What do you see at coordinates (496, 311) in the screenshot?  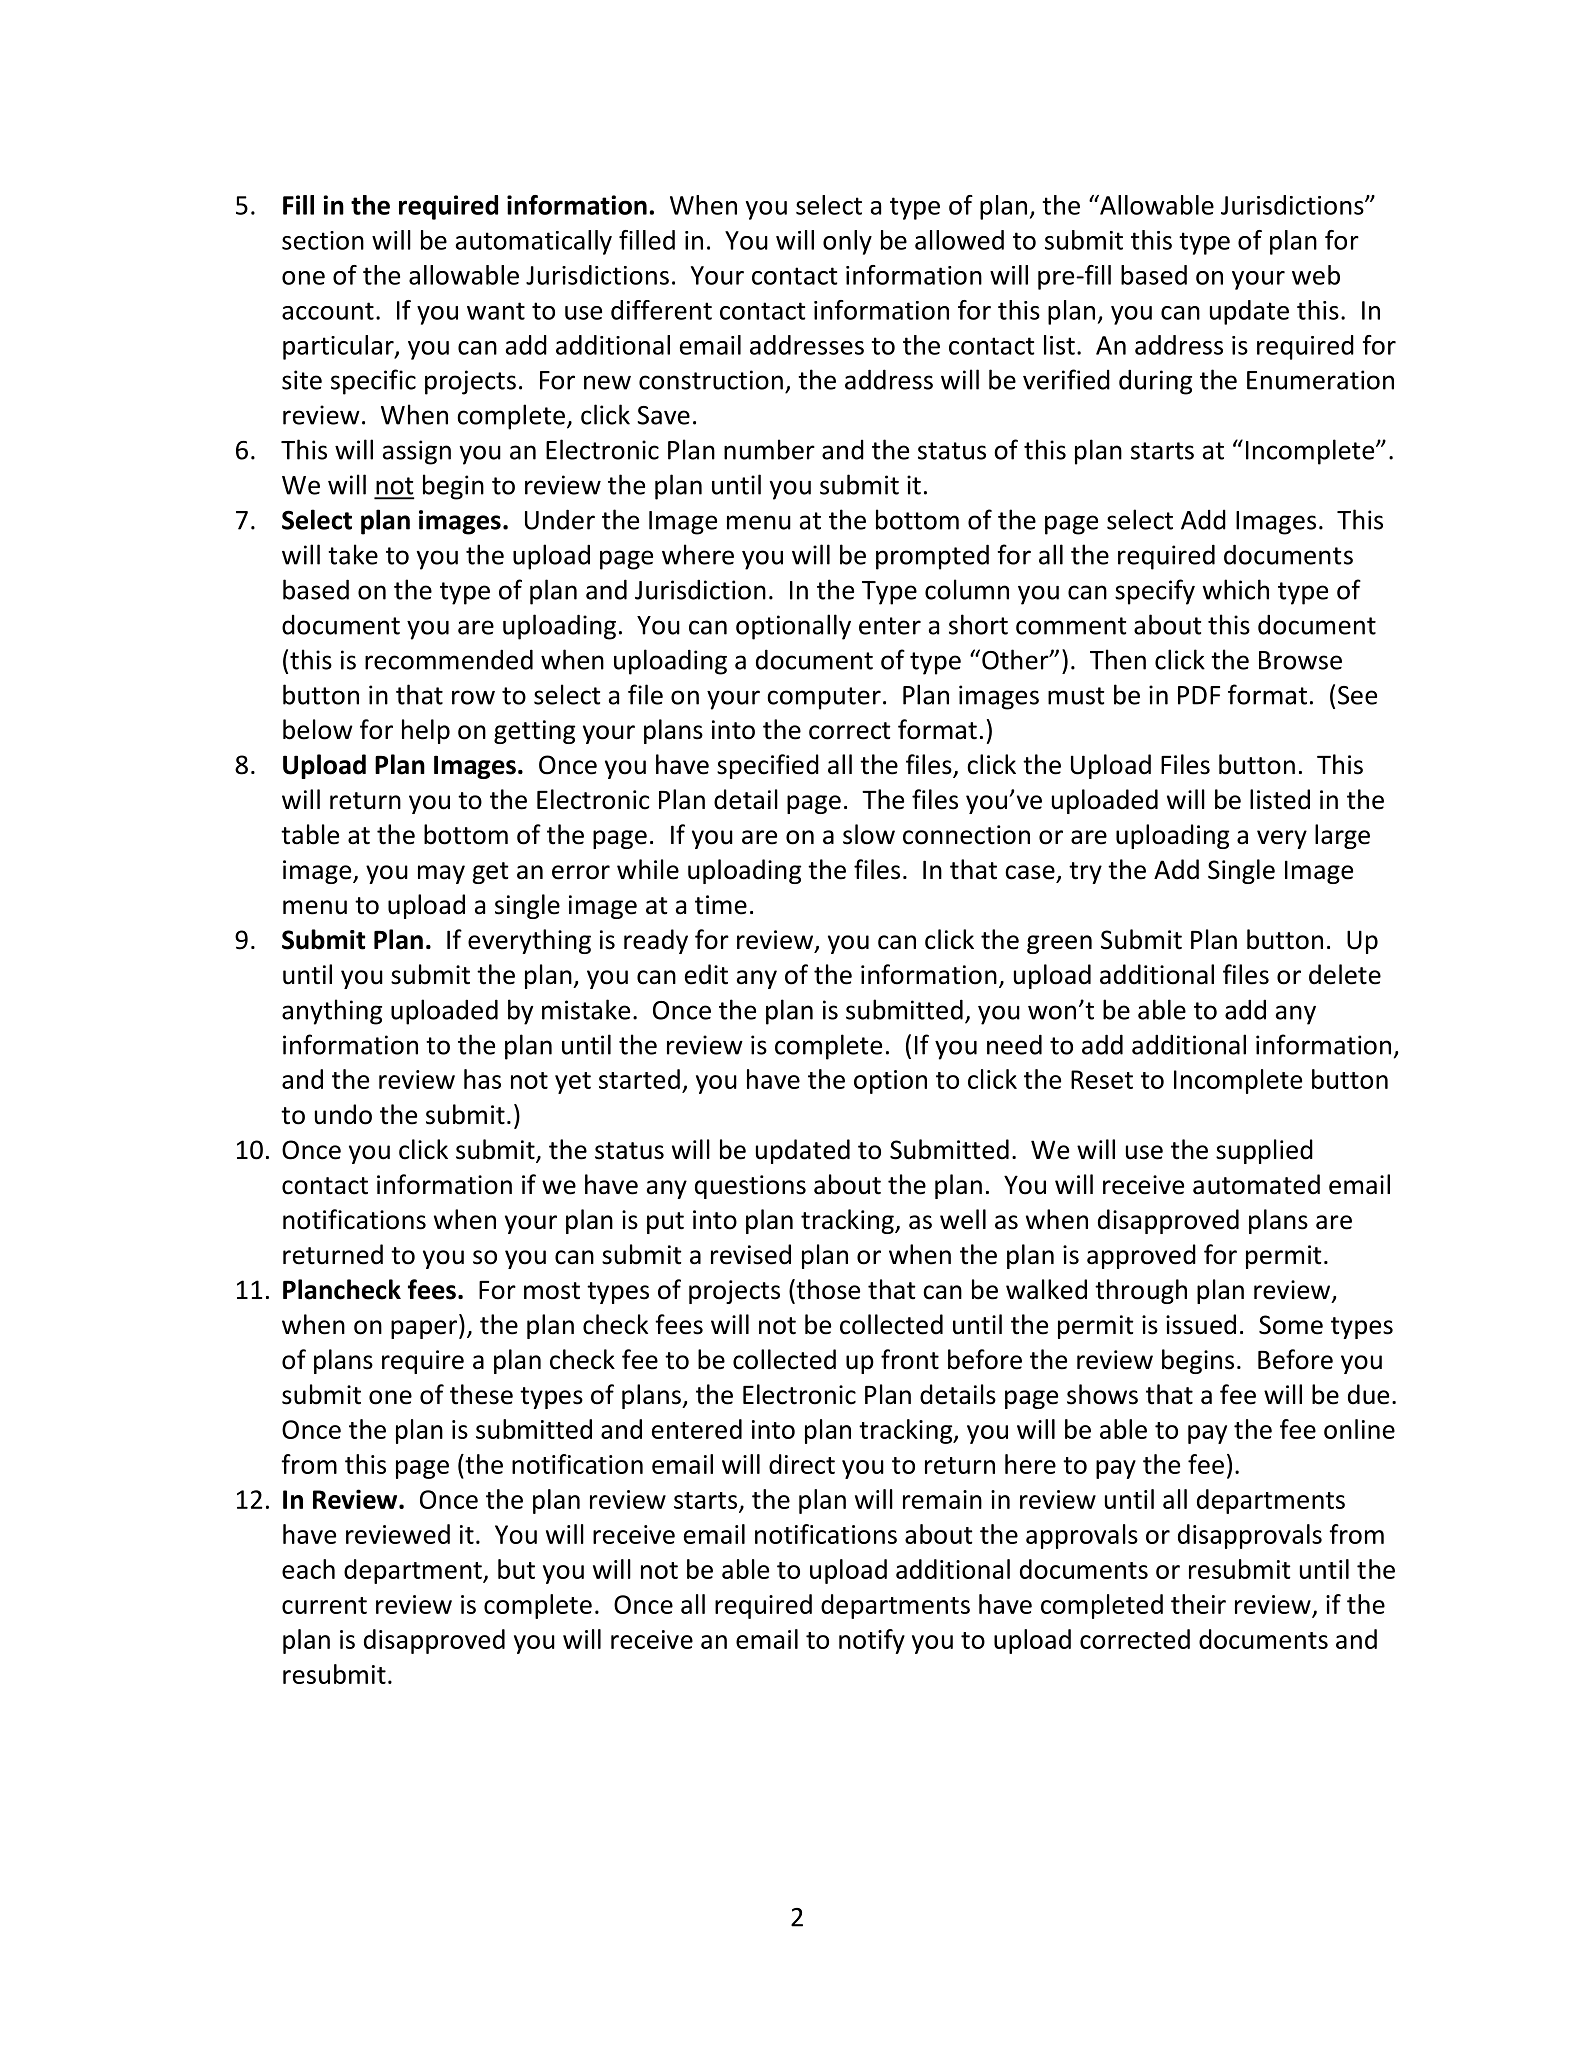 I see `want` at bounding box center [496, 311].
